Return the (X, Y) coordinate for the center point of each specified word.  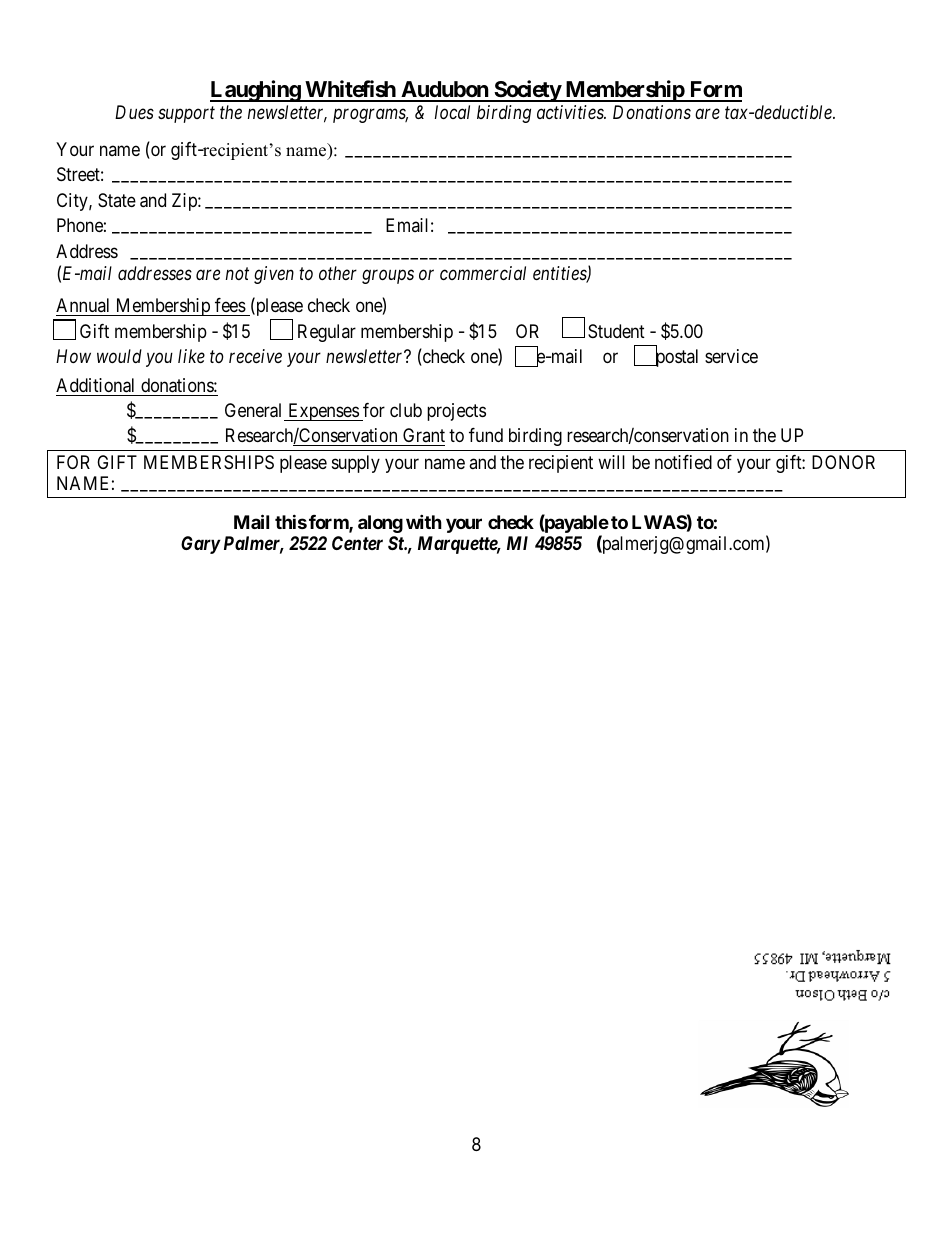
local (452, 112)
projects (456, 412)
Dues (134, 112)
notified (683, 462)
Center (357, 543)
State (117, 200)
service (731, 356)
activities (571, 112)
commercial (483, 273)
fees (230, 305)
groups (388, 277)
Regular (327, 333)
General (255, 412)
